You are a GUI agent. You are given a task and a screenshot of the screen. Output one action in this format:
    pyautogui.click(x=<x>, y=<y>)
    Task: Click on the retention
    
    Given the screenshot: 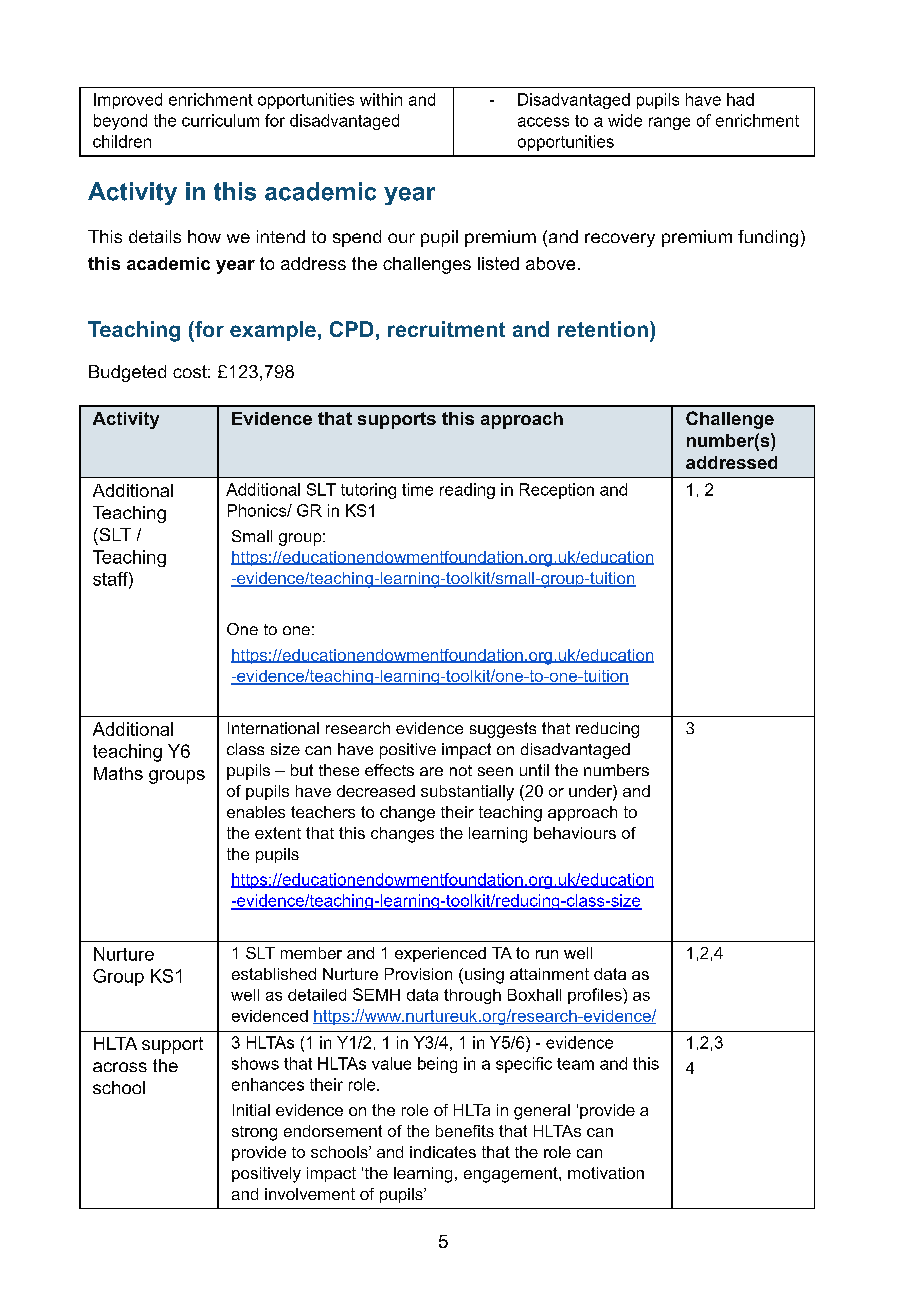 What is the action you would take?
    pyautogui.click(x=603, y=329)
